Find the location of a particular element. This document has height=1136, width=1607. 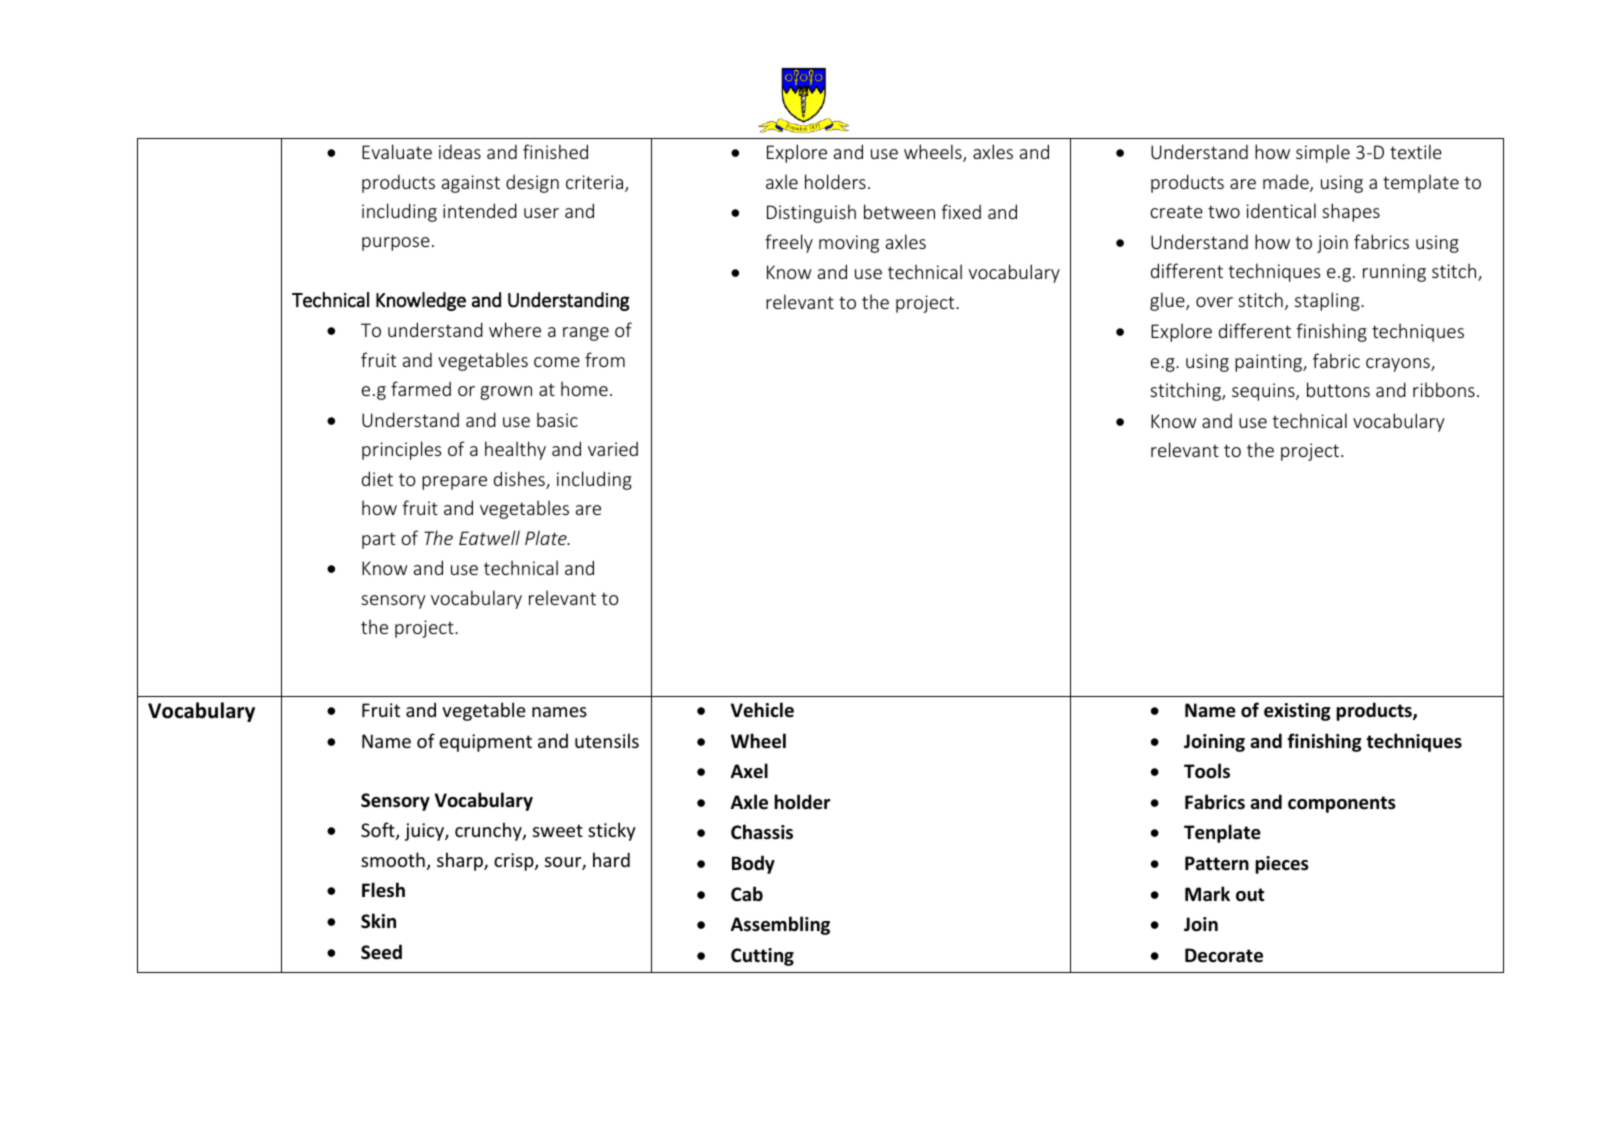

Decorate is located at coordinates (1224, 955).
